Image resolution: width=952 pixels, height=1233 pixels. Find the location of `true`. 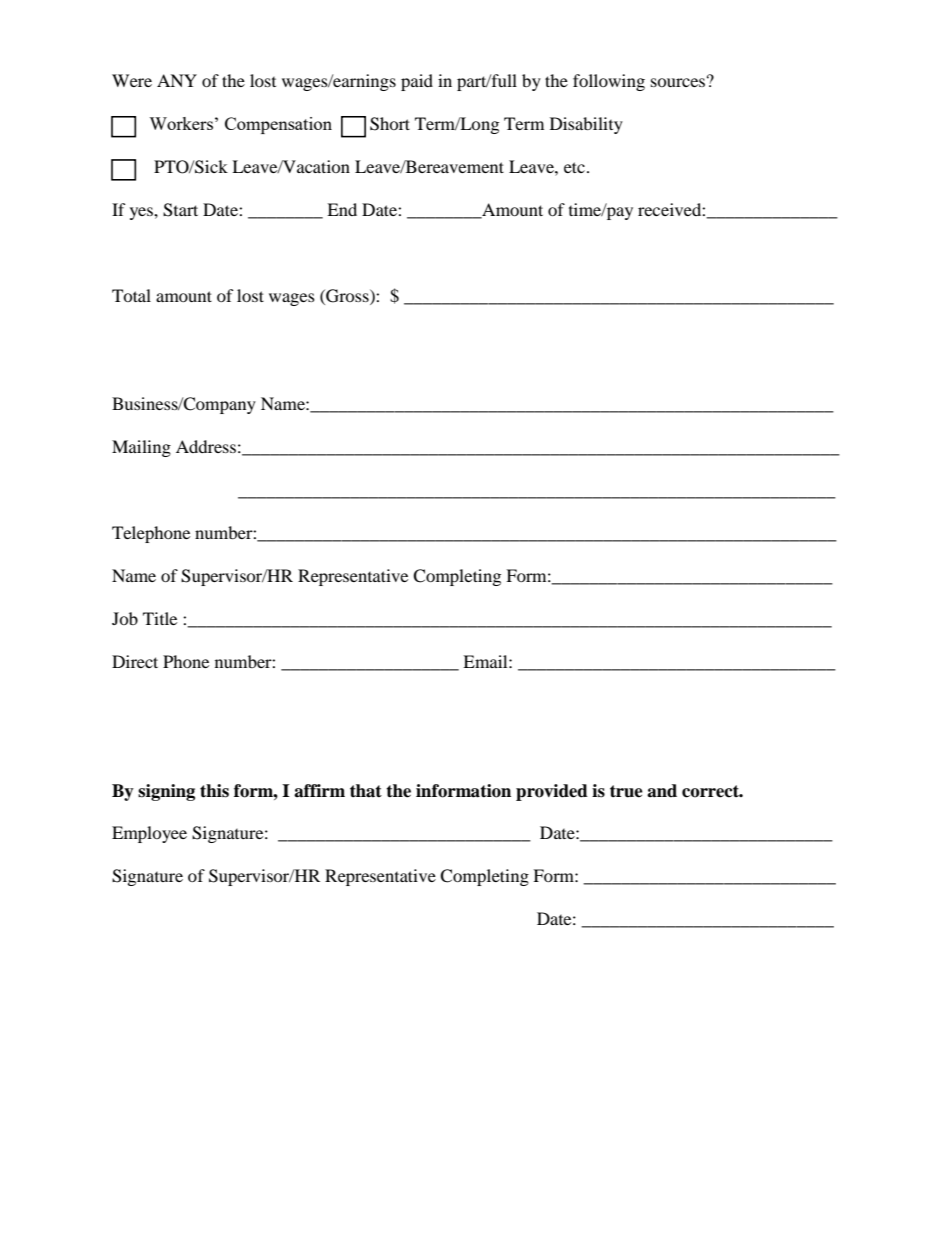

true is located at coordinates (626, 791).
